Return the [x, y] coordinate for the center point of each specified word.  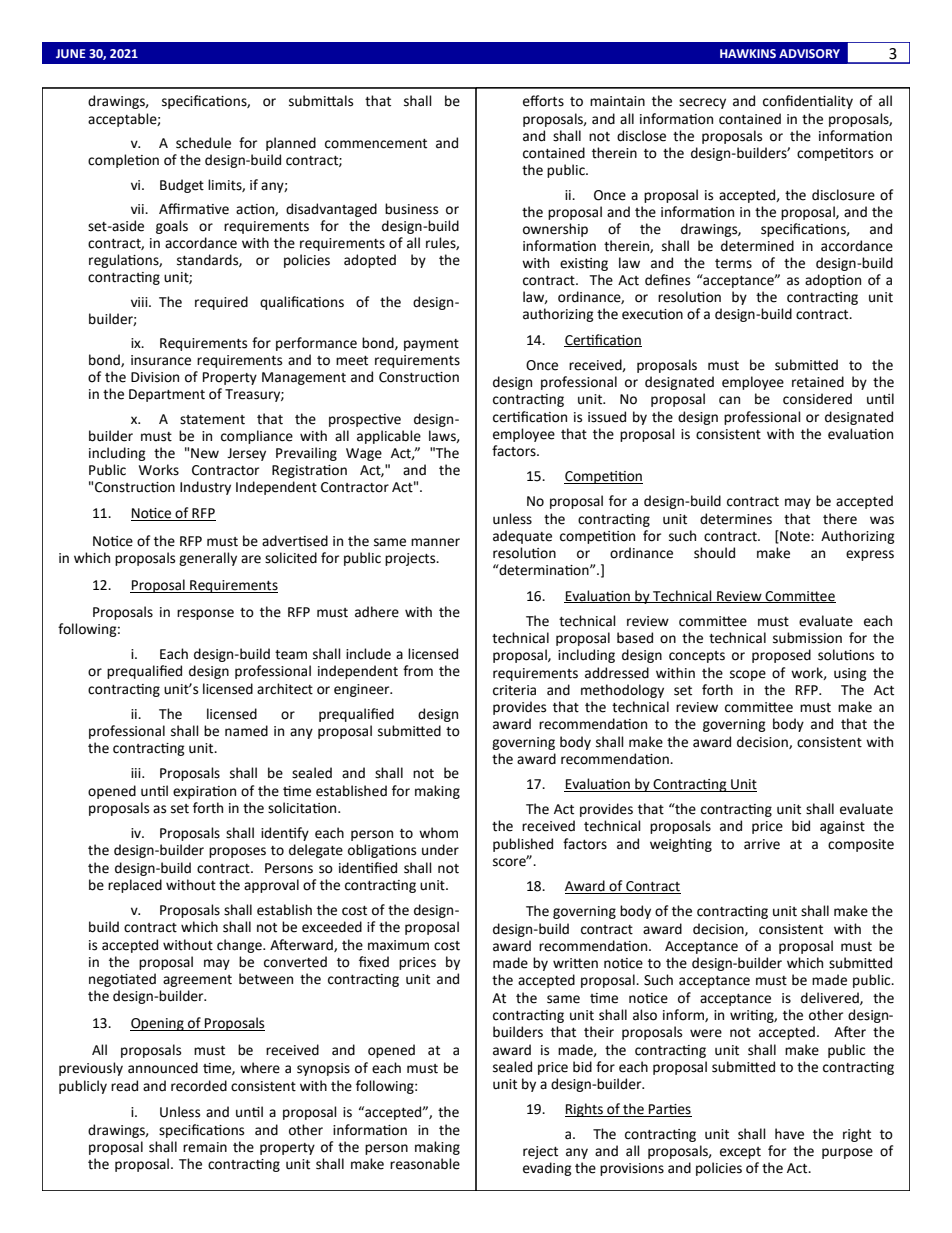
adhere [377, 612]
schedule [203, 143]
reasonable [425, 1164]
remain [205, 1147]
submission [807, 638]
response [205, 614]
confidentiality [808, 102]
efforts [543, 101]
